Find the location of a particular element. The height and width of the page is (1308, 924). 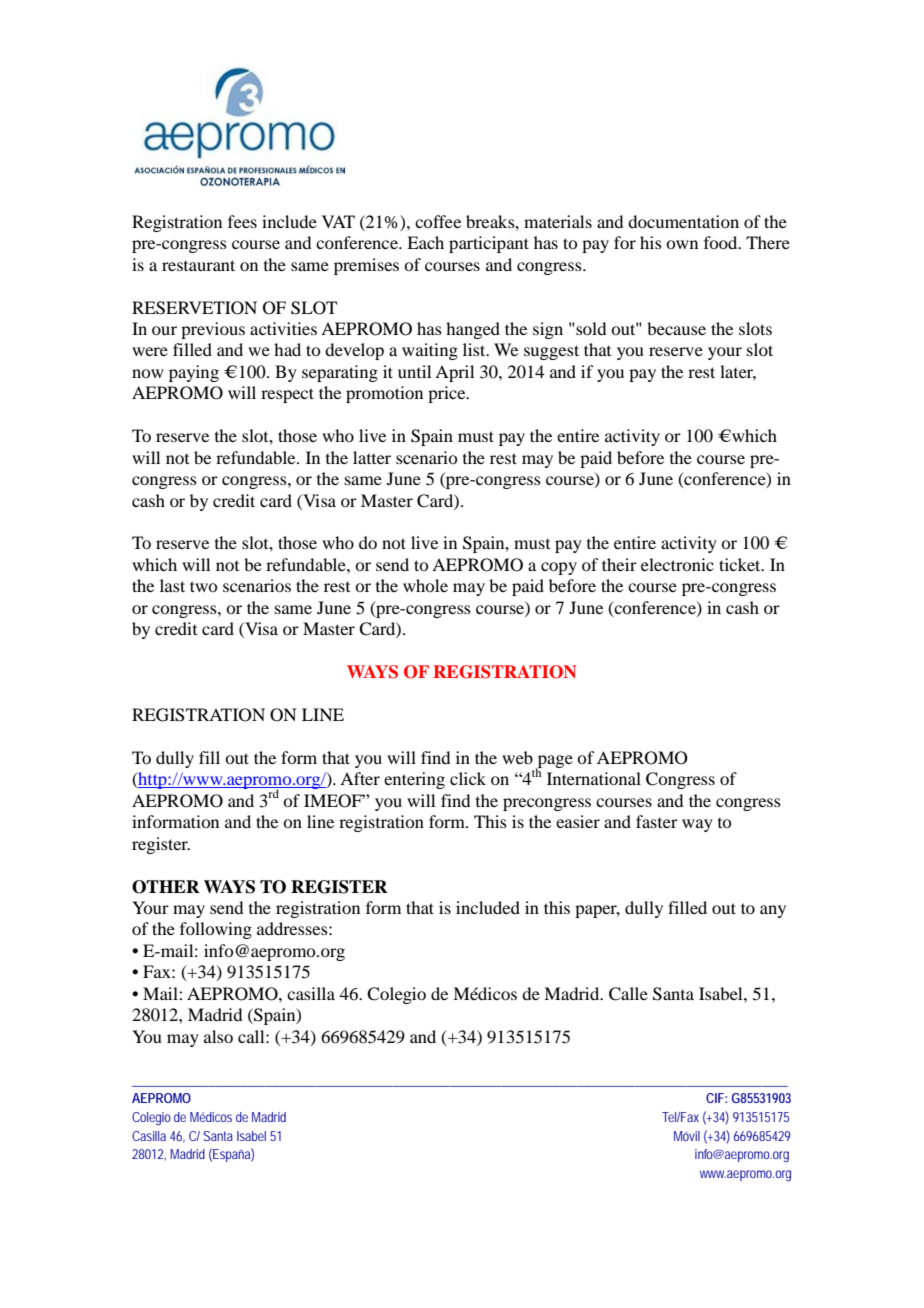

also is located at coordinates (218, 1036).
